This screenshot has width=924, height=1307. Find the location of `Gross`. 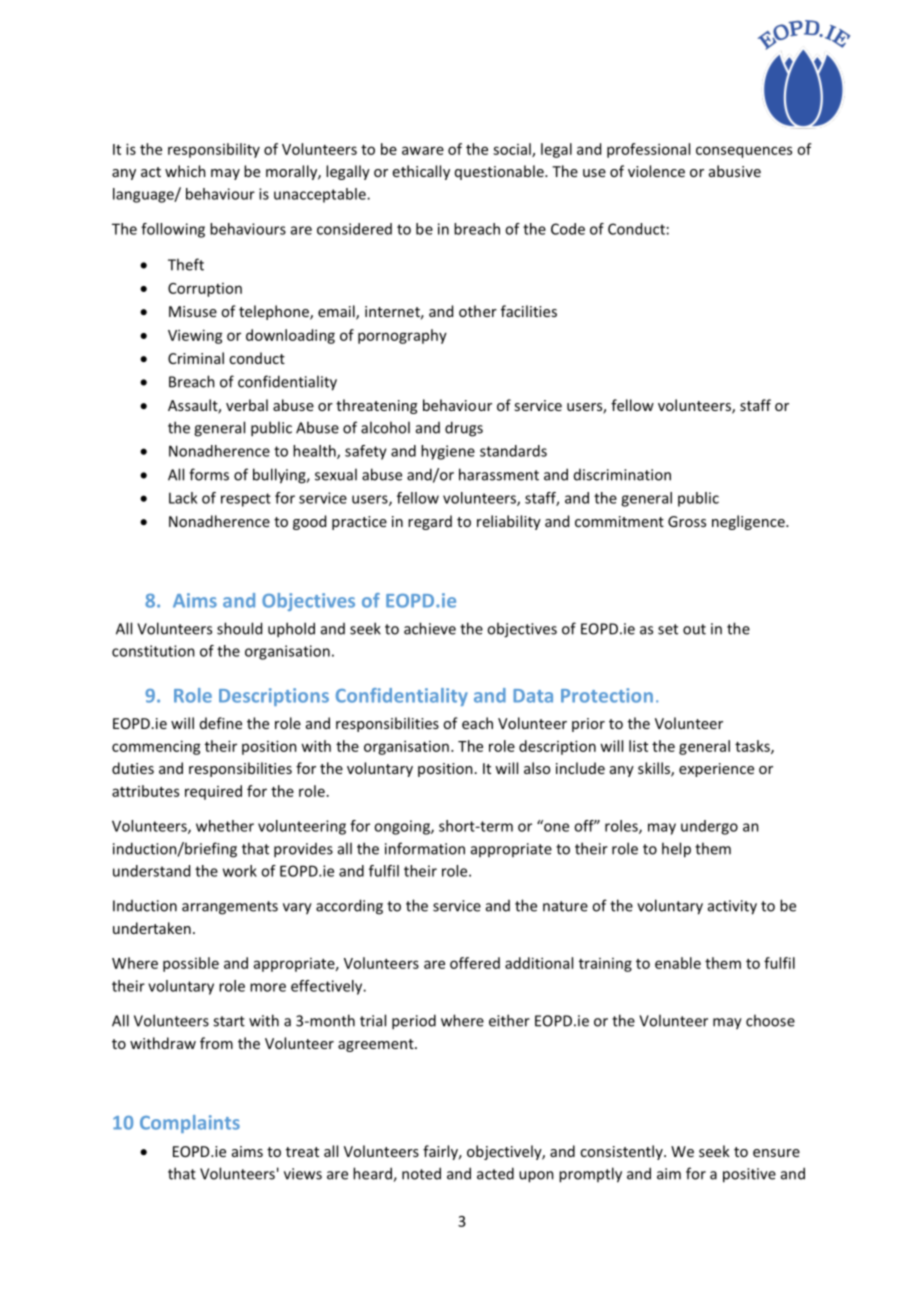

Gross is located at coordinates (687, 521).
